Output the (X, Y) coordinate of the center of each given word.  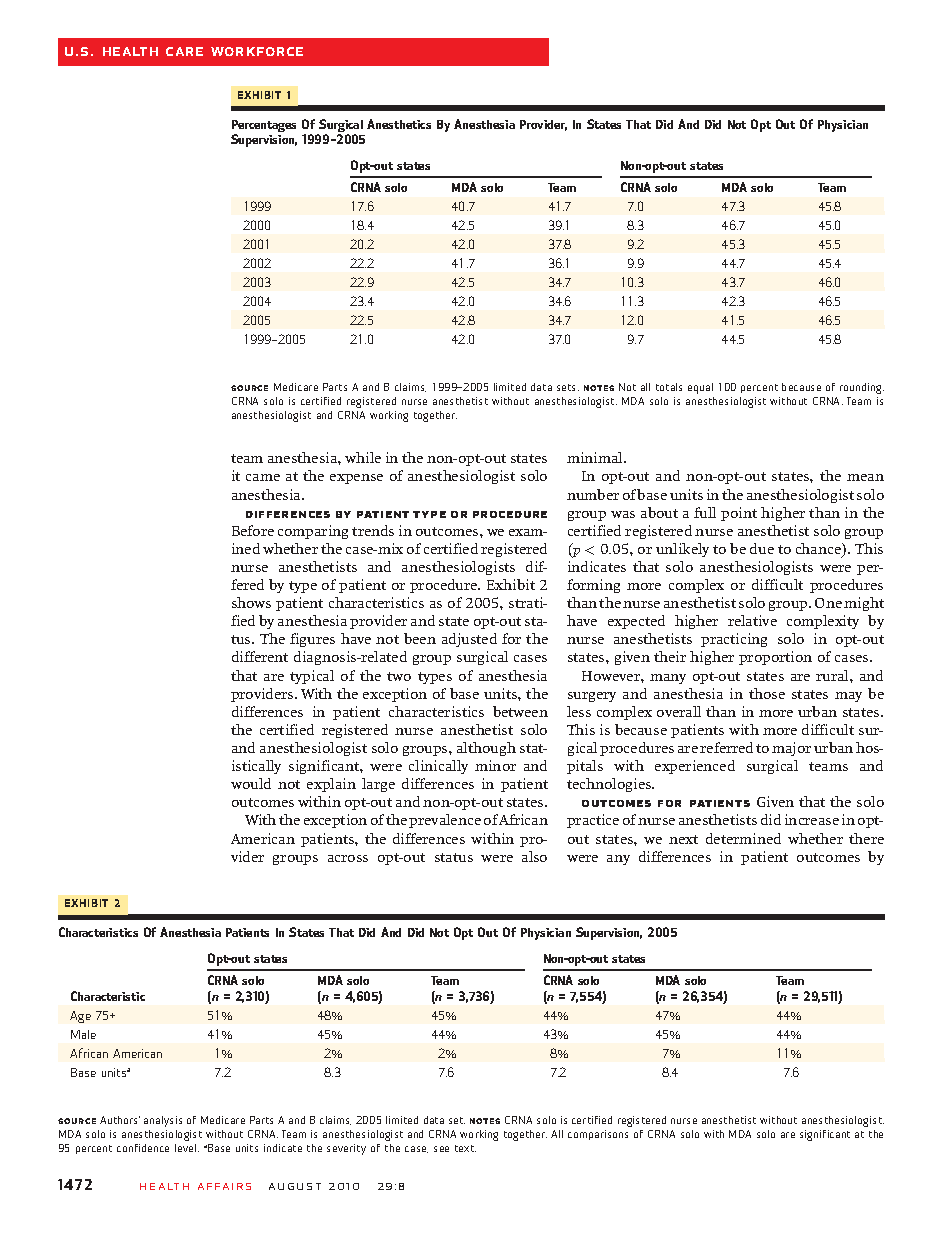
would (251, 783)
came (263, 477)
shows (251, 602)
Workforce (257, 51)
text (465, 1148)
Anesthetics (399, 124)
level (187, 1148)
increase (812, 819)
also (534, 856)
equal (700, 388)
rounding (862, 388)
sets (568, 387)
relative (752, 620)
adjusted (469, 640)
